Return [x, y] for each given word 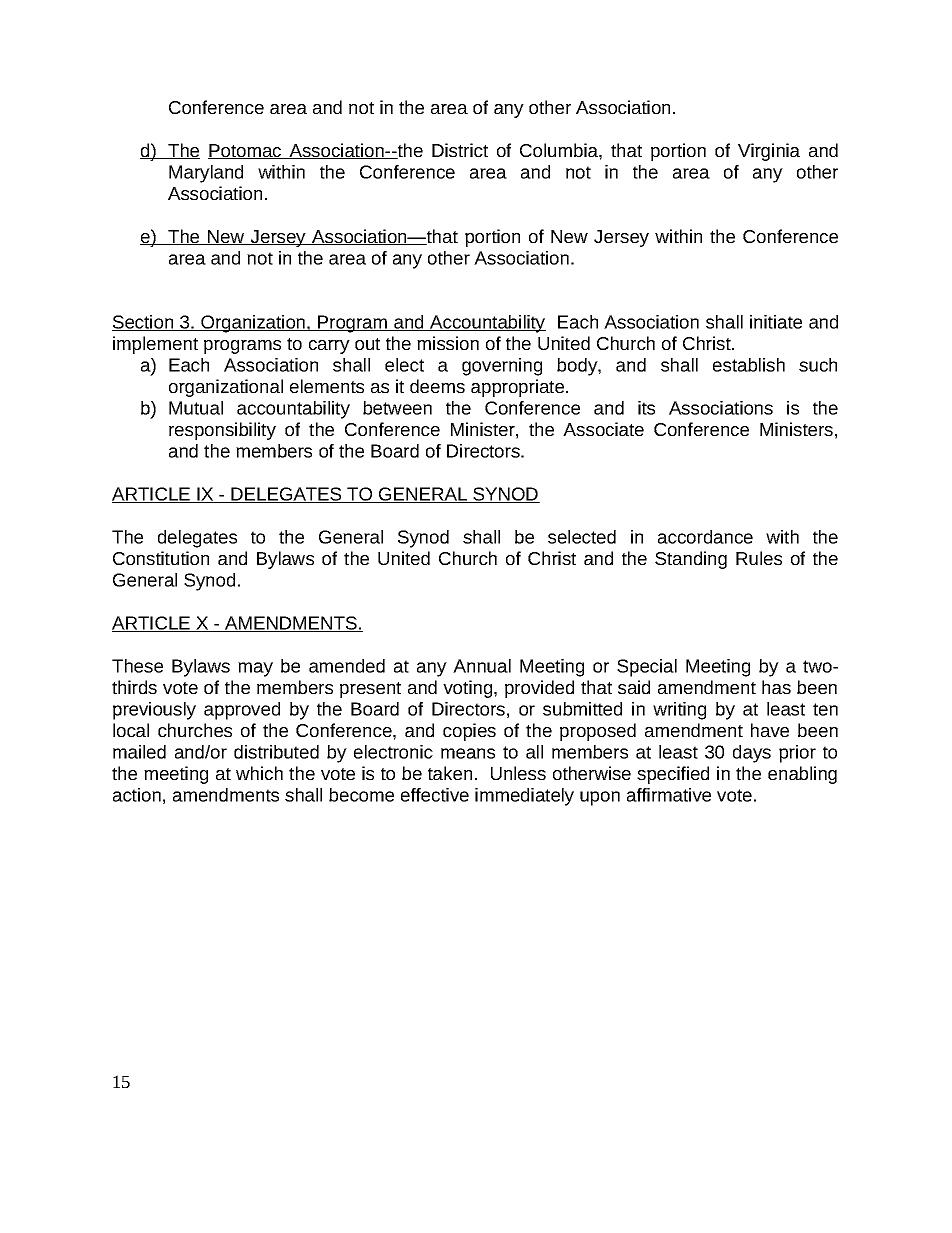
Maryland [206, 174]
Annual [482, 666]
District [460, 150]
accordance [705, 537]
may [255, 669]
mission [448, 343]
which [259, 773]
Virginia [769, 152]
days [752, 754]
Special [647, 668]
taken [450, 773]
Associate [603, 429]
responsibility [222, 431]
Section [144, 323]
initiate [776, 322]
